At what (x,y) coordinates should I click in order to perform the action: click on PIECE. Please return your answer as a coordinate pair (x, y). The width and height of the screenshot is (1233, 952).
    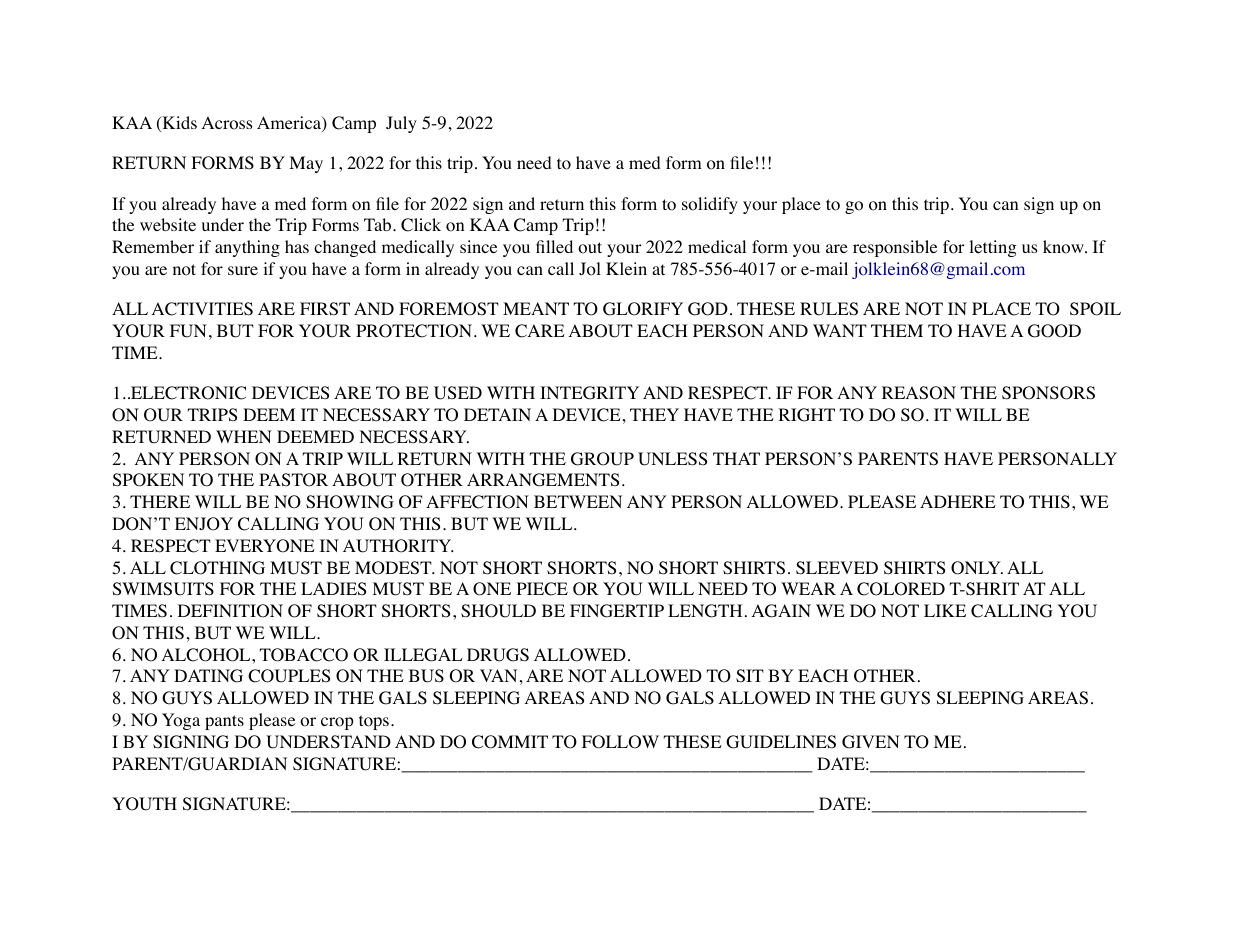
    Looking at the image, I should click on (542, 589).
